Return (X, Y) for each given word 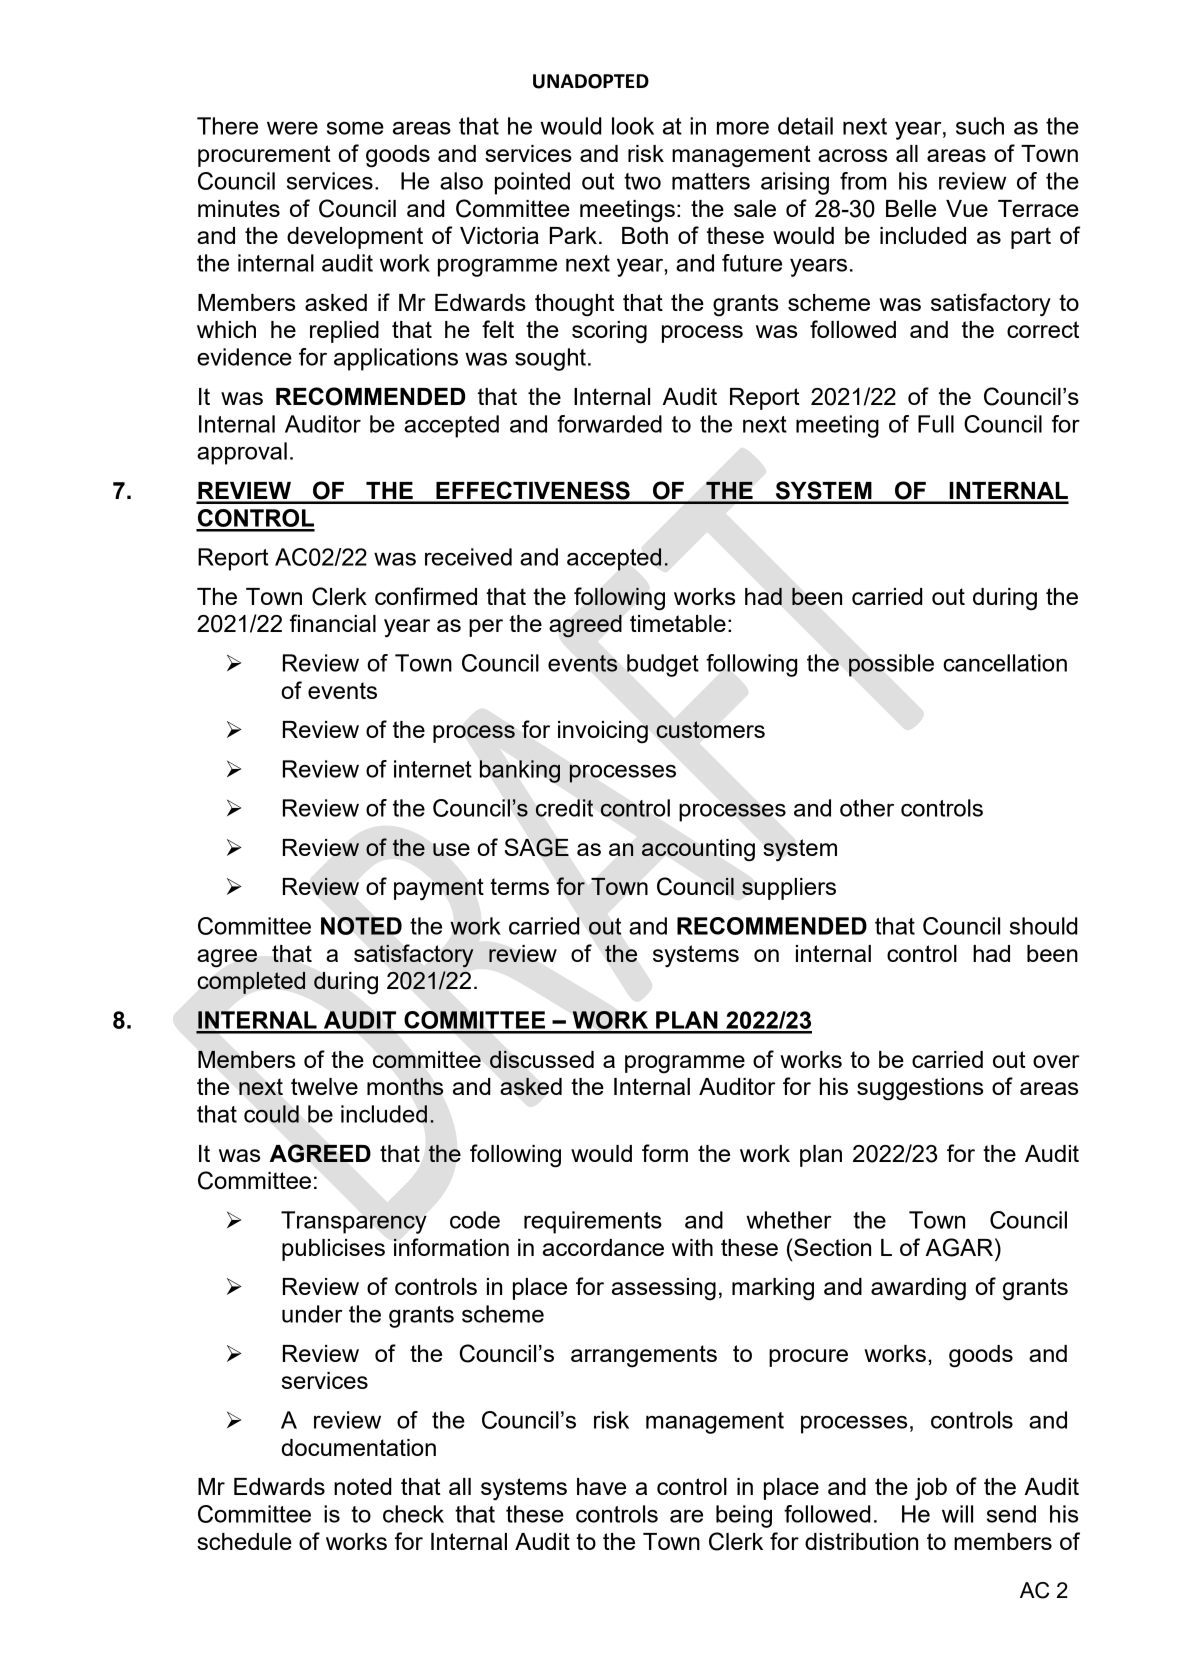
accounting (698, 850)
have (601, 1486)
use (451, 849)
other (867, 808)
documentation (358, 1447)
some (355, 128)
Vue (967, 208)
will (957, 1514)
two (642, 181)
